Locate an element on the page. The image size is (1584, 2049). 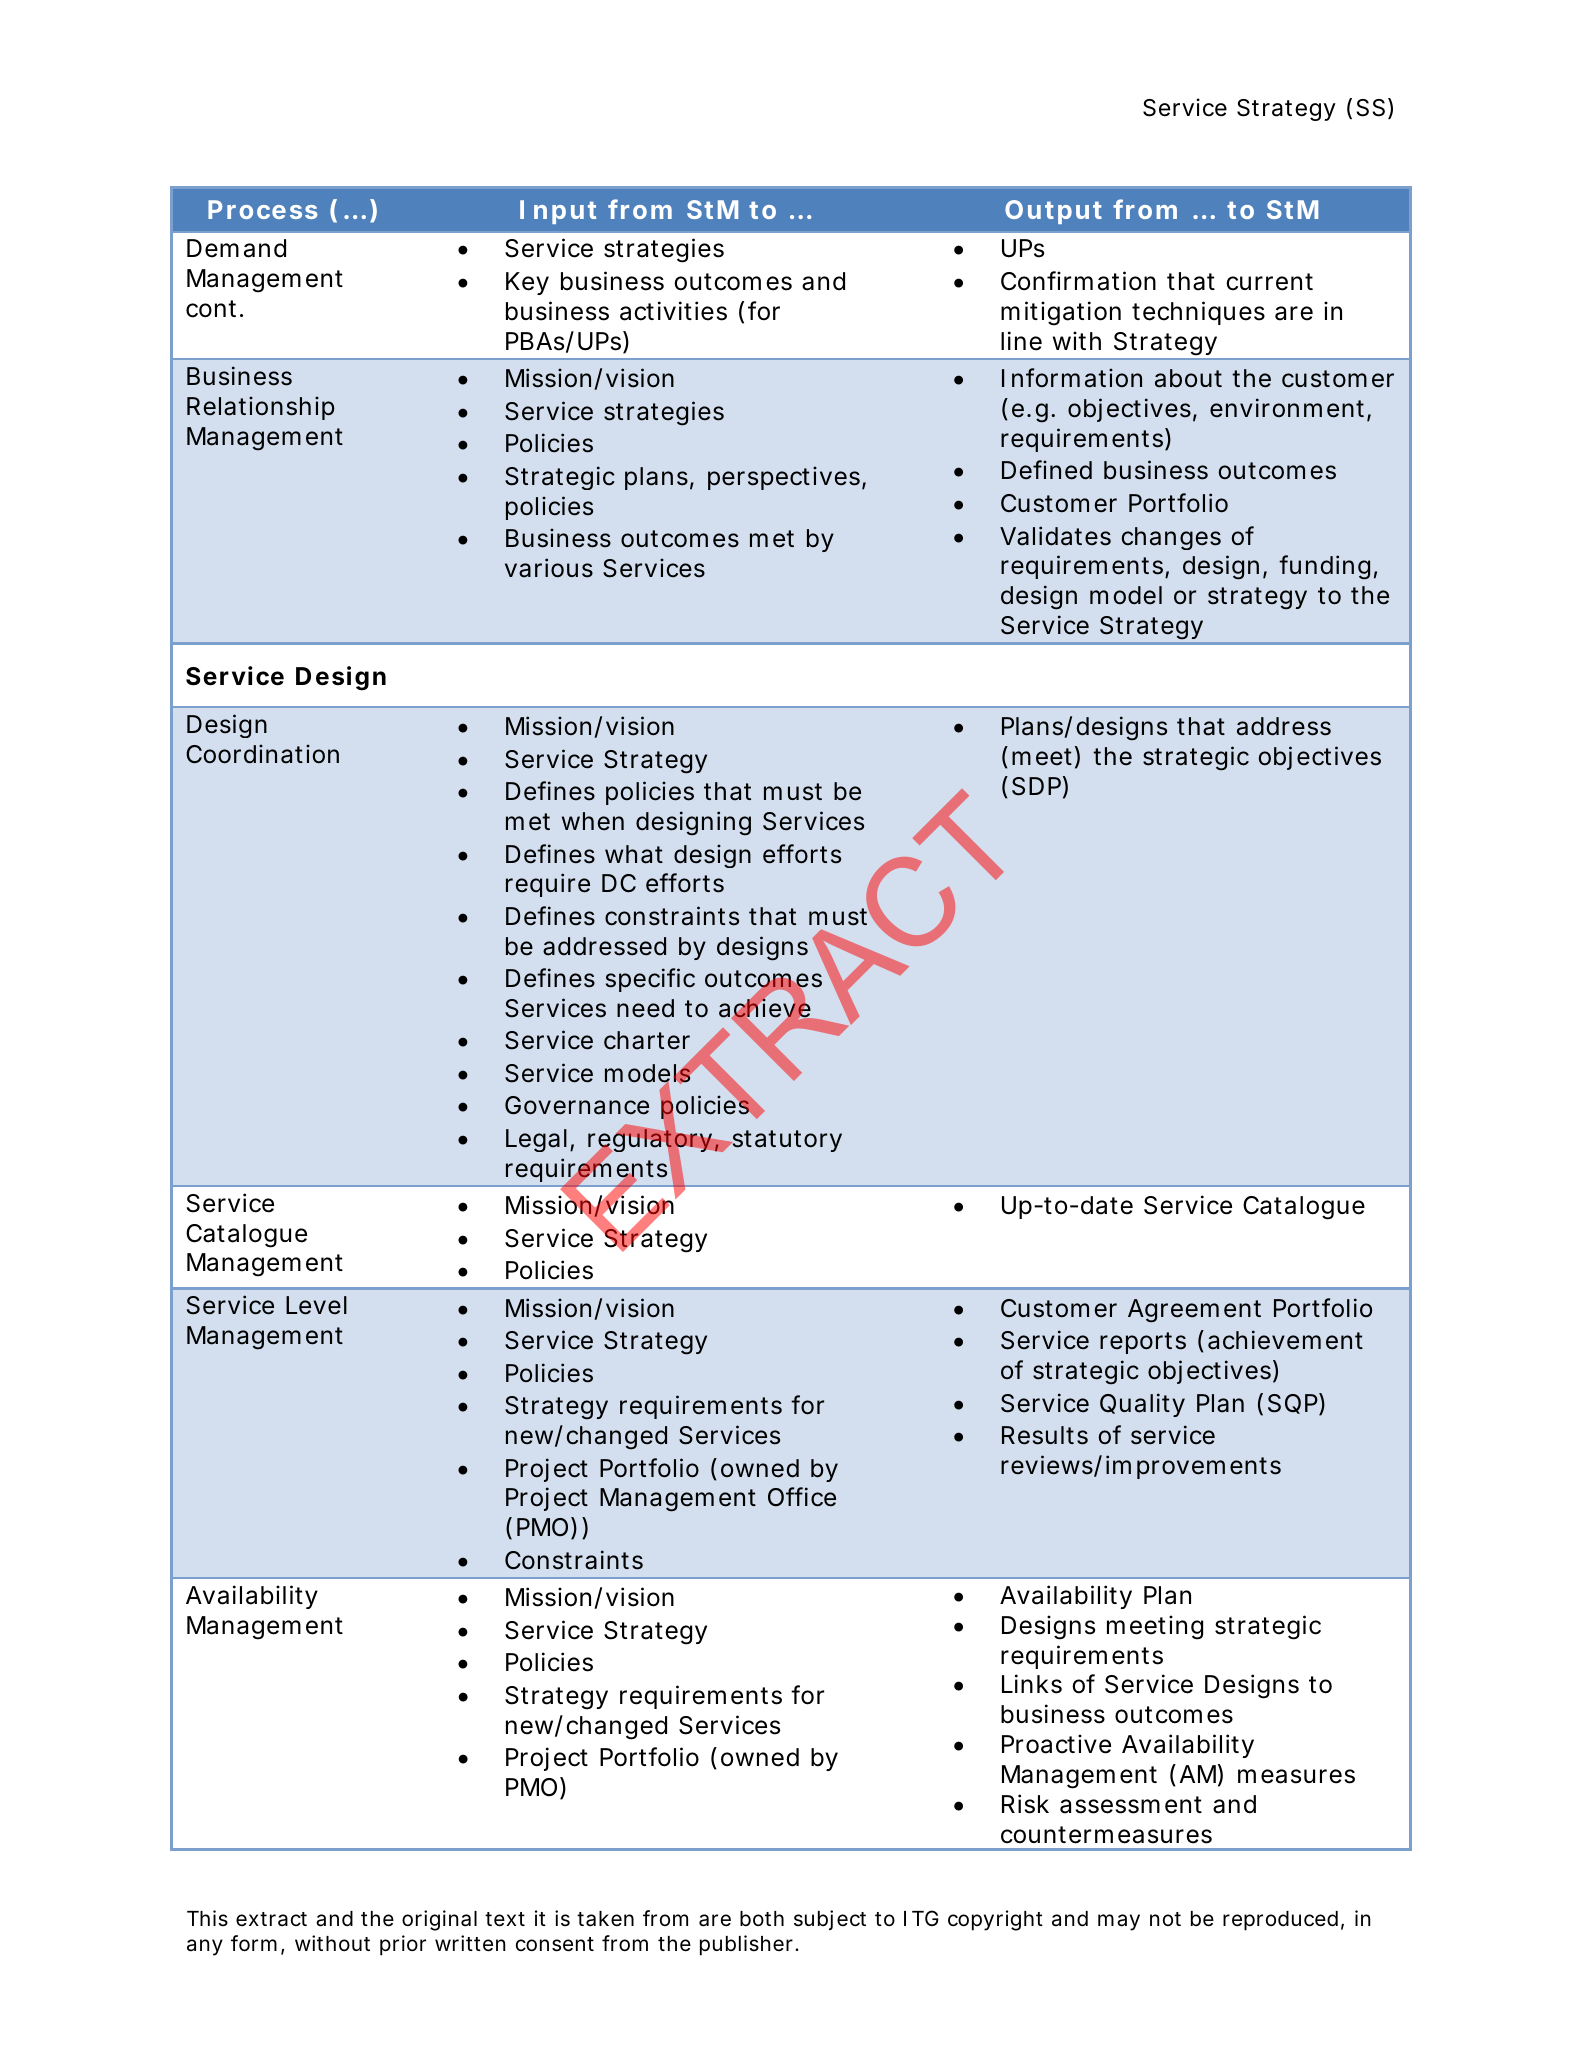
Legal is located at coordinates (536, 1140).
